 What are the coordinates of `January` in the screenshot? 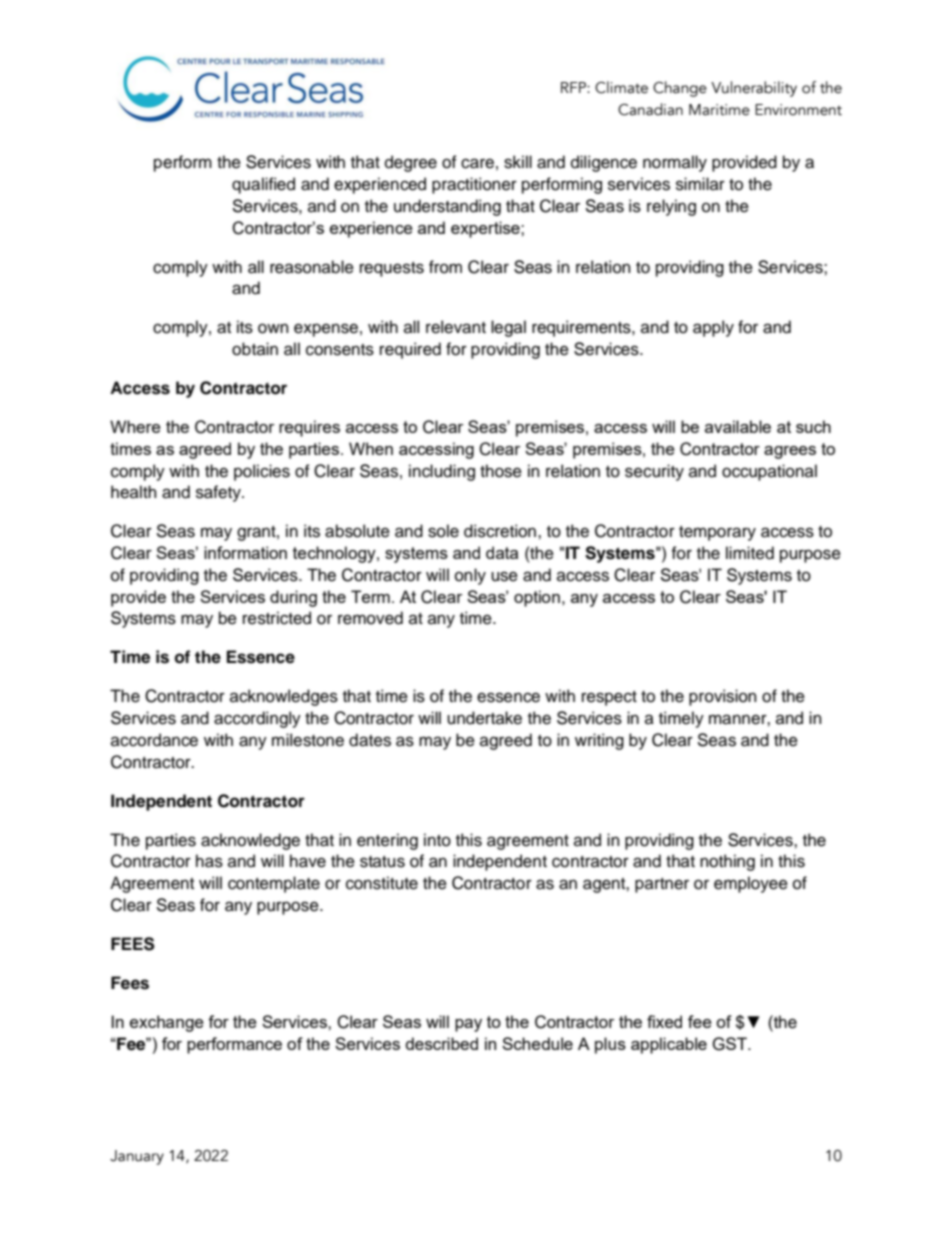 It's located at (137, 1157).
